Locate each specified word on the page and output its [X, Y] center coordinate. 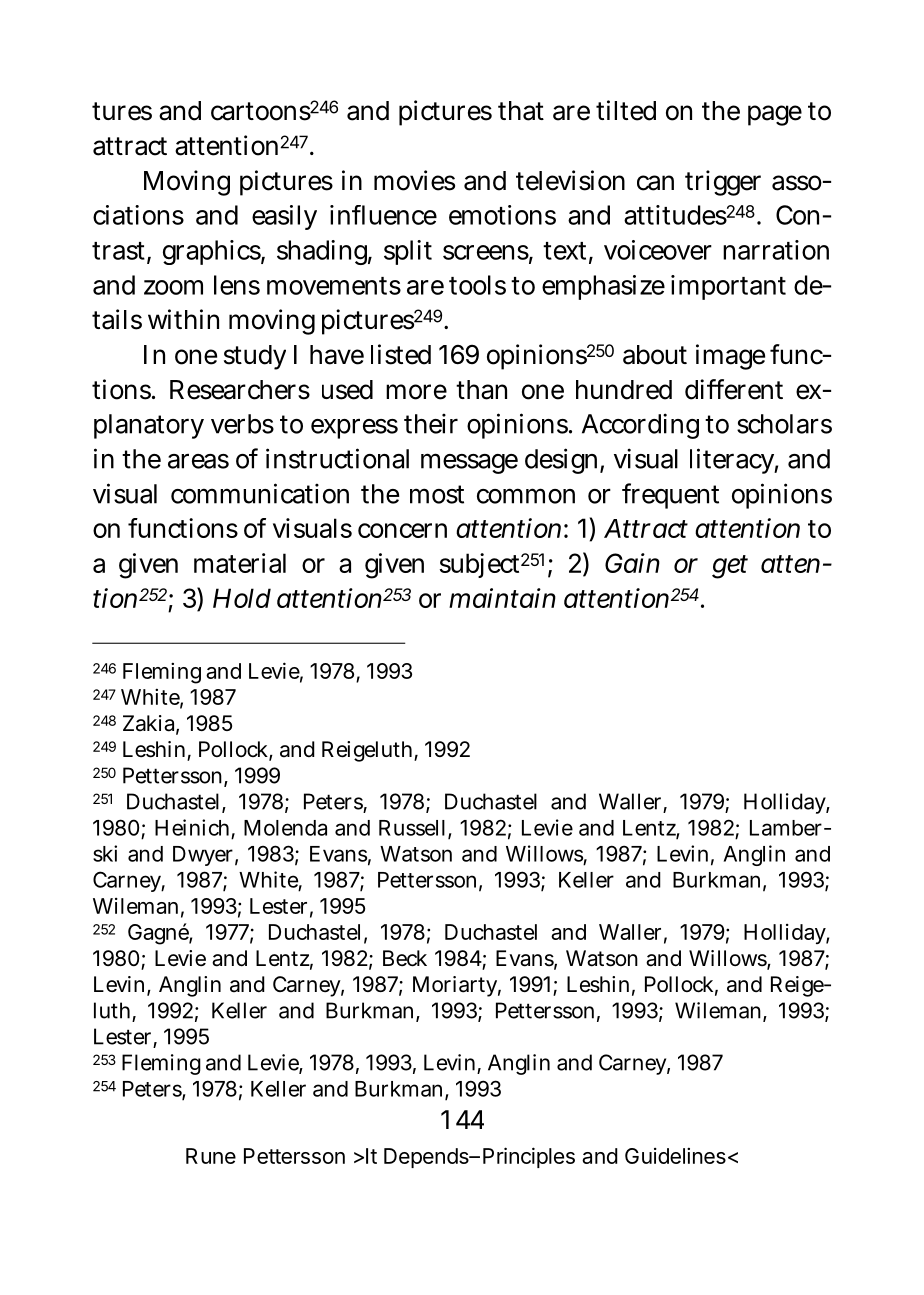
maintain [502, 598]
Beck [405, 958]
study [255, 357]
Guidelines [675, 1155]
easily [284, 217]
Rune [211, 1156]
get [730, 567]
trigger [723, 183]
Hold [242, 598]
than [481, 390]
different [734, 389]
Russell [412, 828]
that [521, 111]
